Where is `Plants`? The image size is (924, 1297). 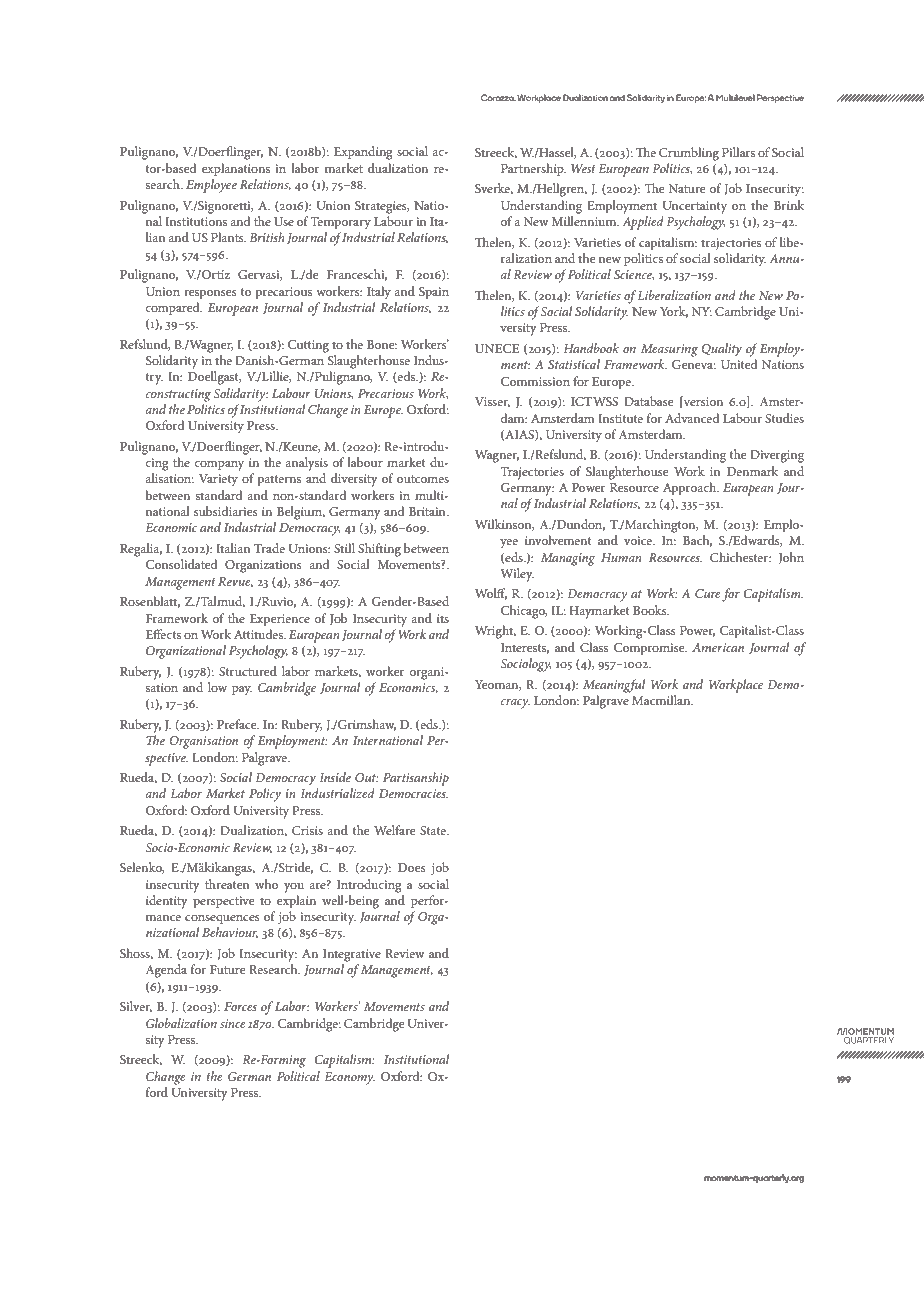
Plants is located at coordinates (228, 237).
